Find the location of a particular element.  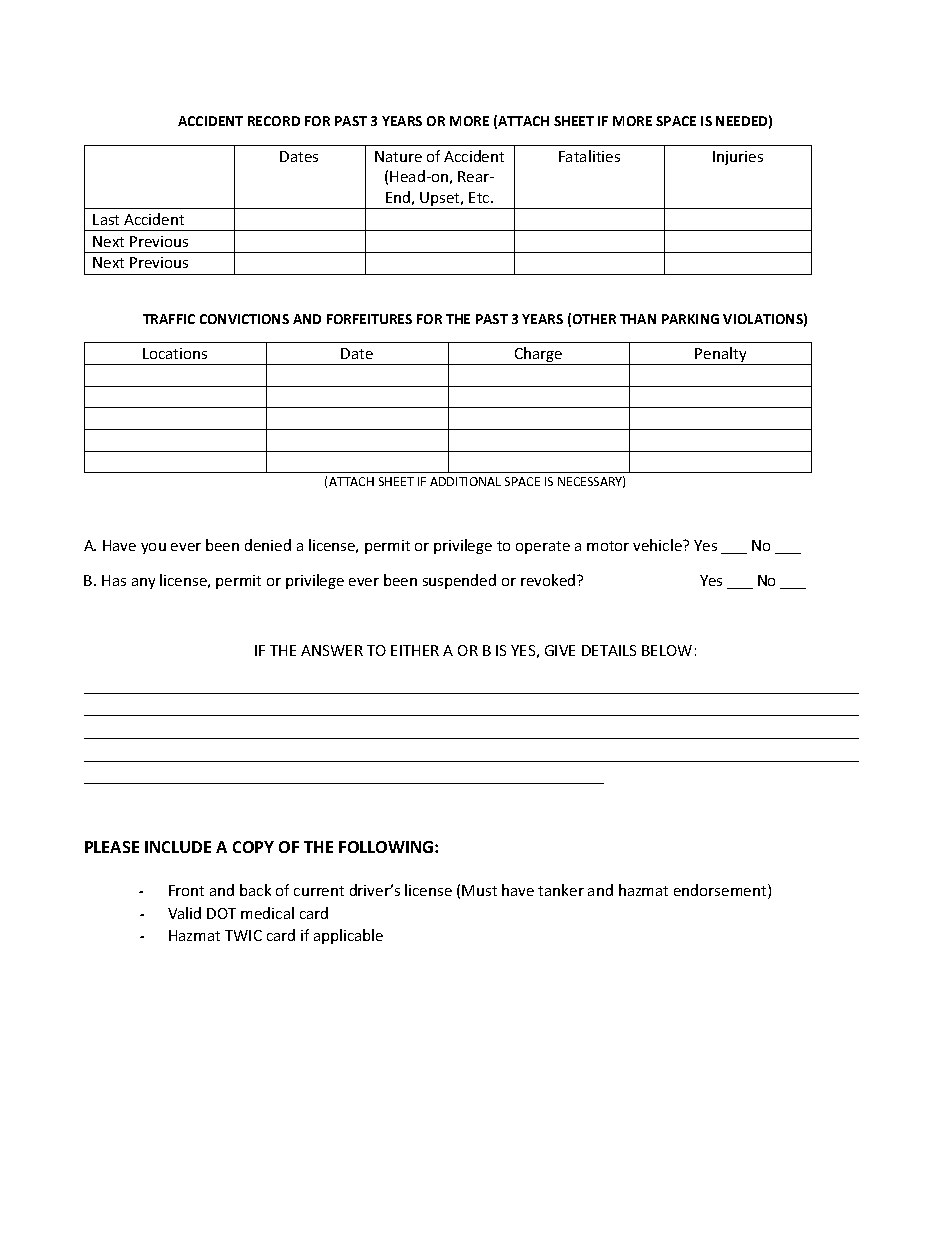

you is located at coordinates (153, 548).
